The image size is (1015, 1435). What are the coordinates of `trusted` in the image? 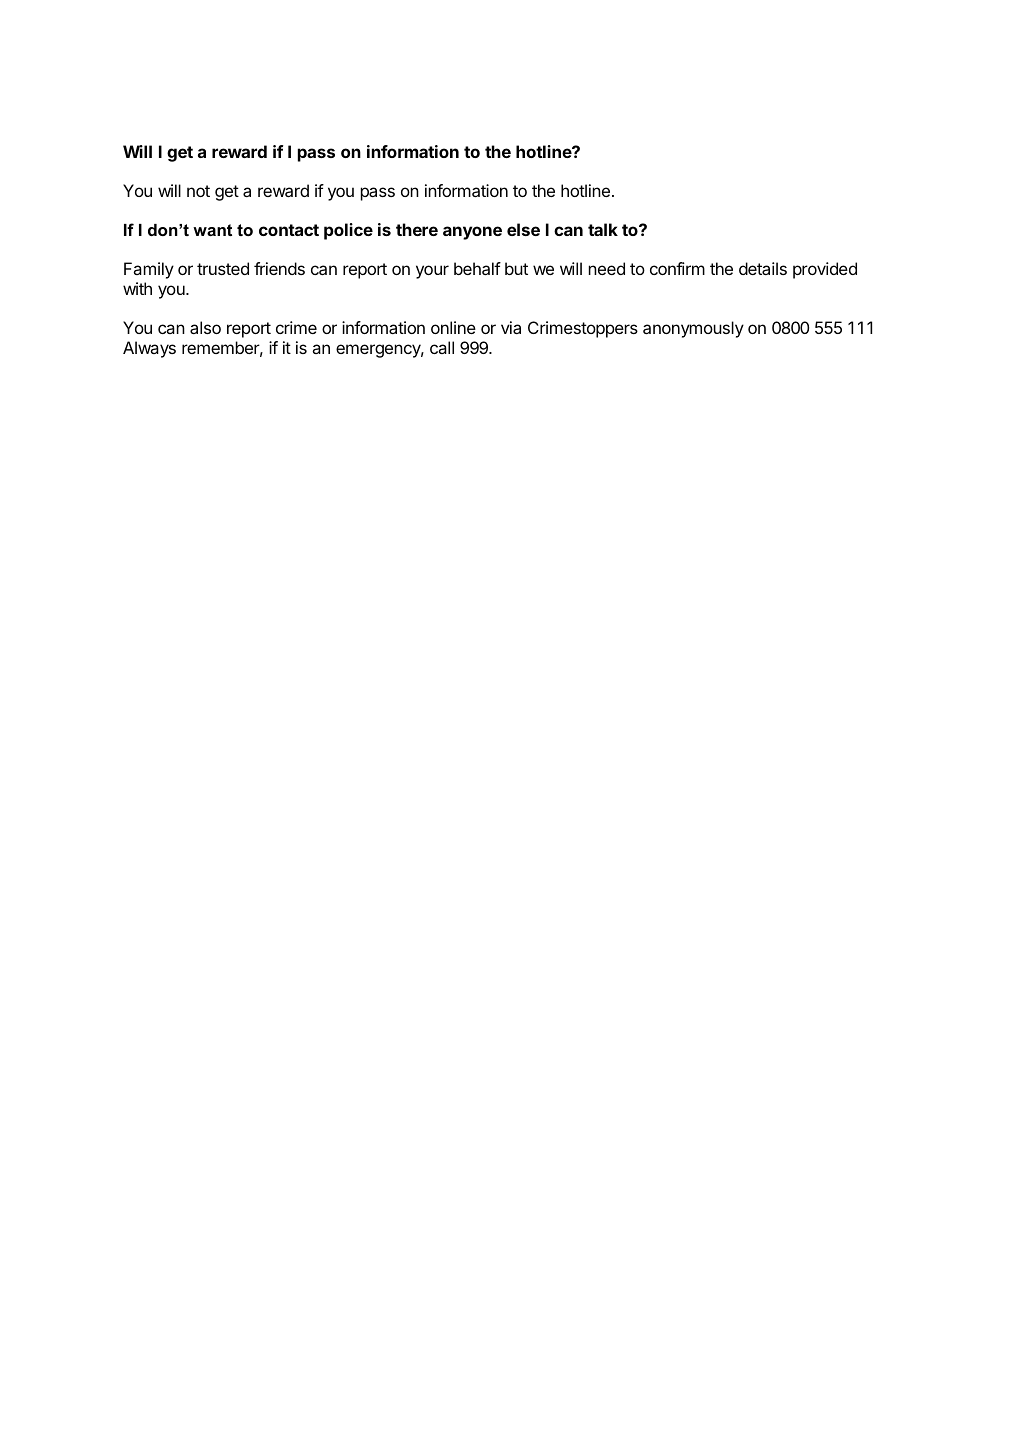 It's located at (223, 268).
